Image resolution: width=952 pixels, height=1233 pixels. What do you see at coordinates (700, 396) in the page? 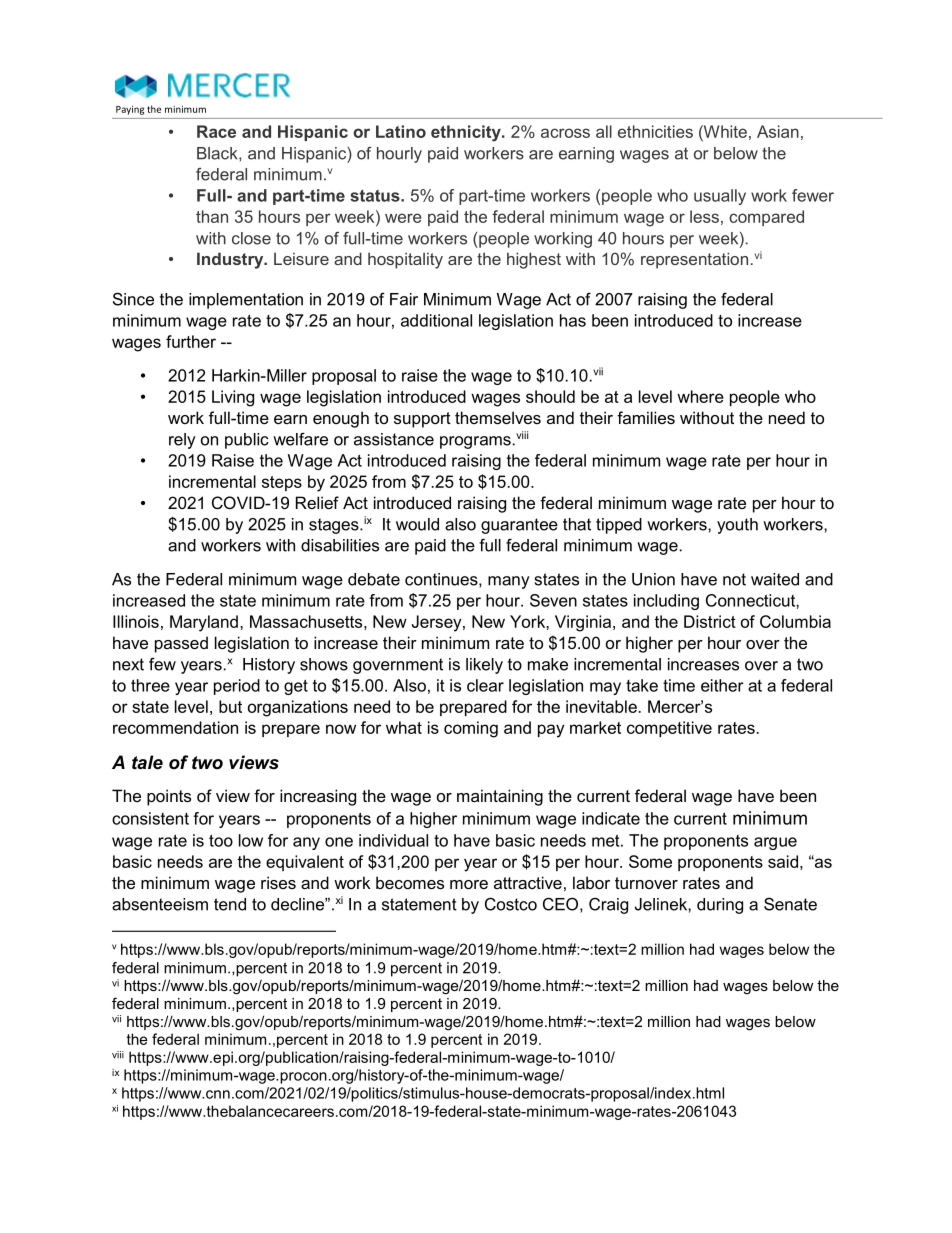
I see `where` at bounding box center [700, 396].
